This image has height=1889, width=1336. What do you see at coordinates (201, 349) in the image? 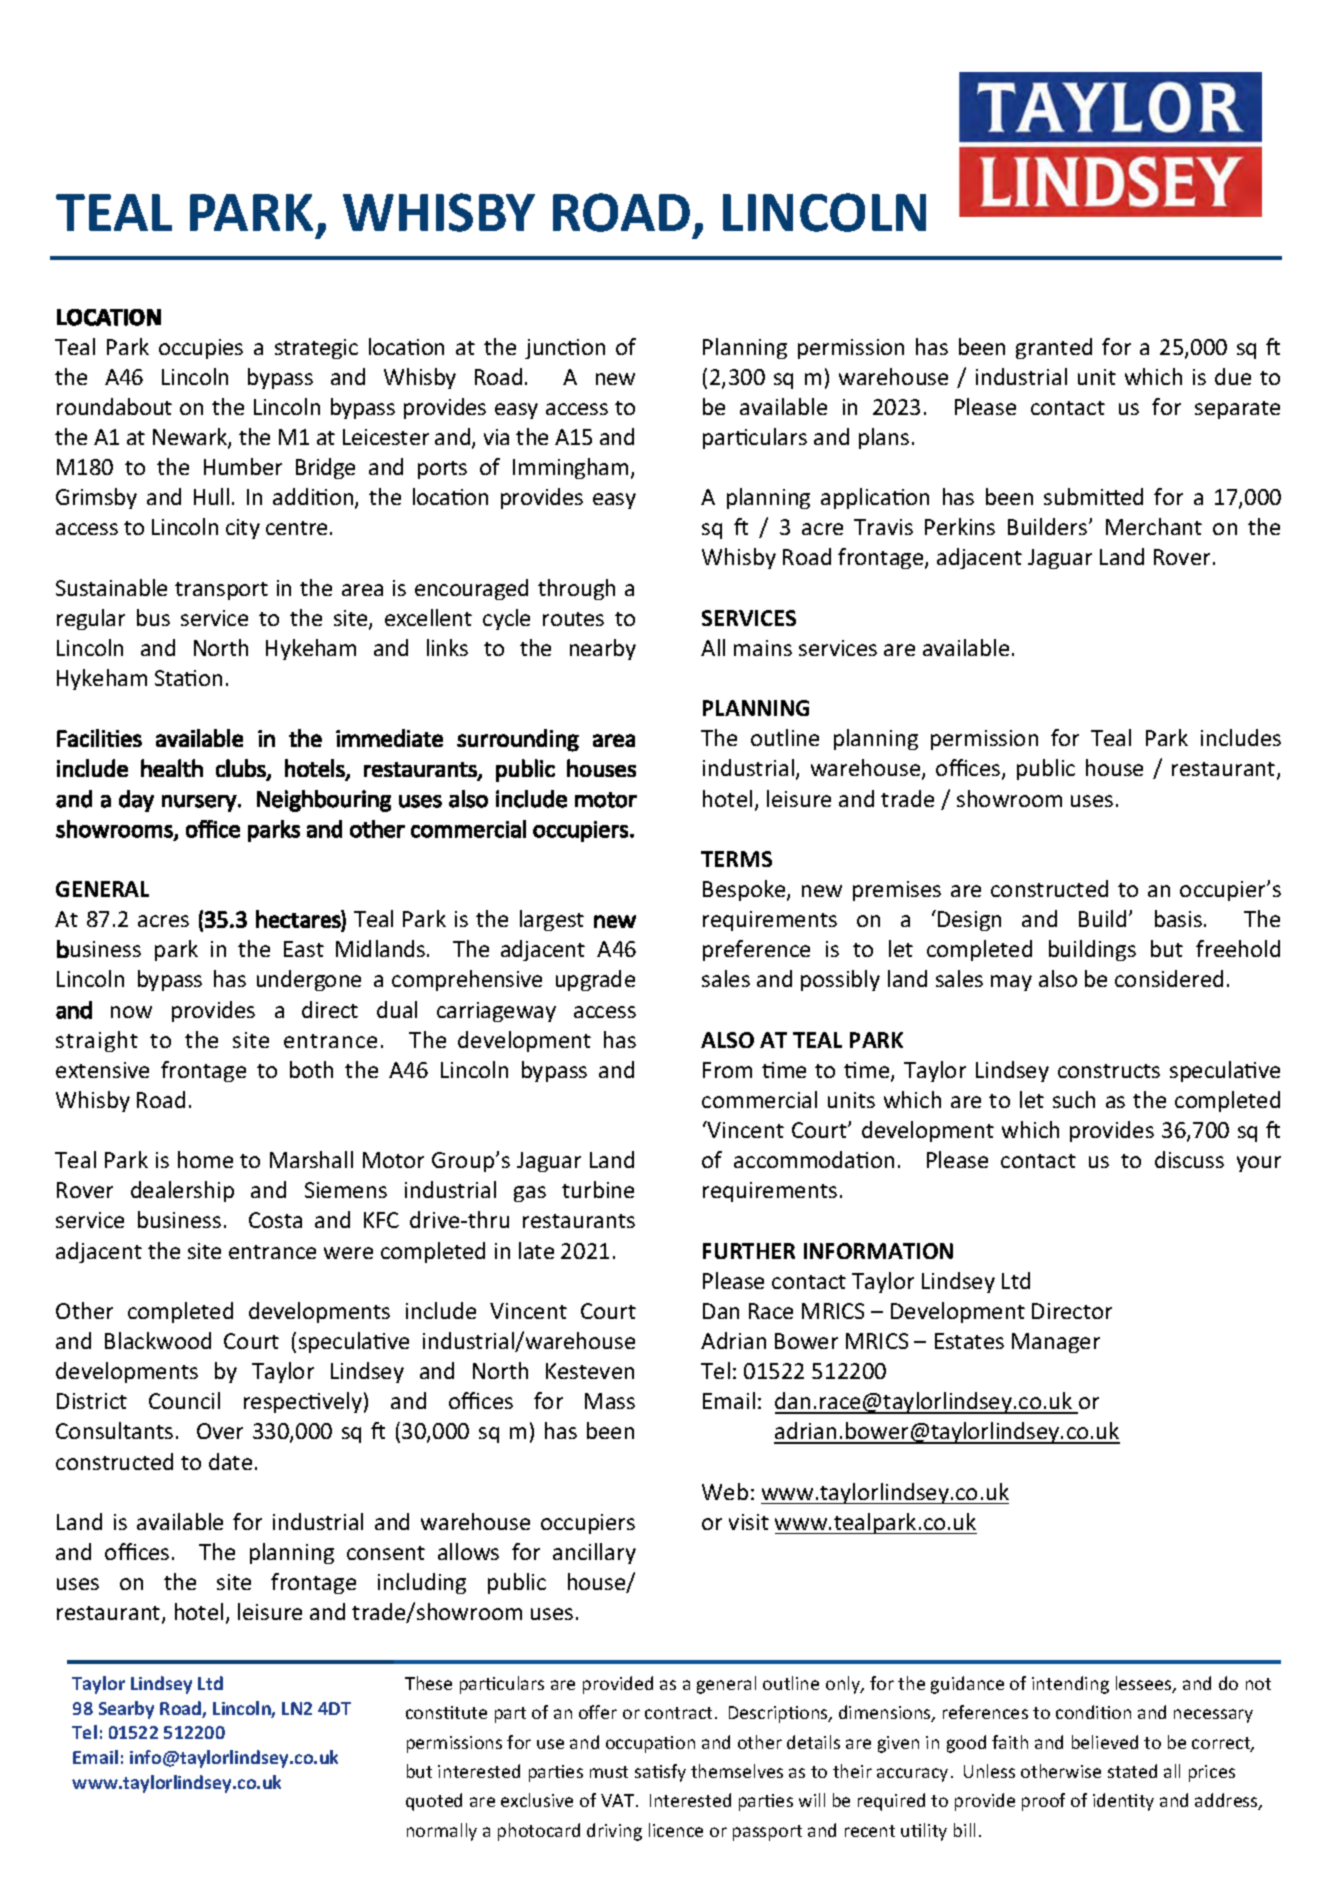
I see `occupies` at bounding box center [201, 349].
